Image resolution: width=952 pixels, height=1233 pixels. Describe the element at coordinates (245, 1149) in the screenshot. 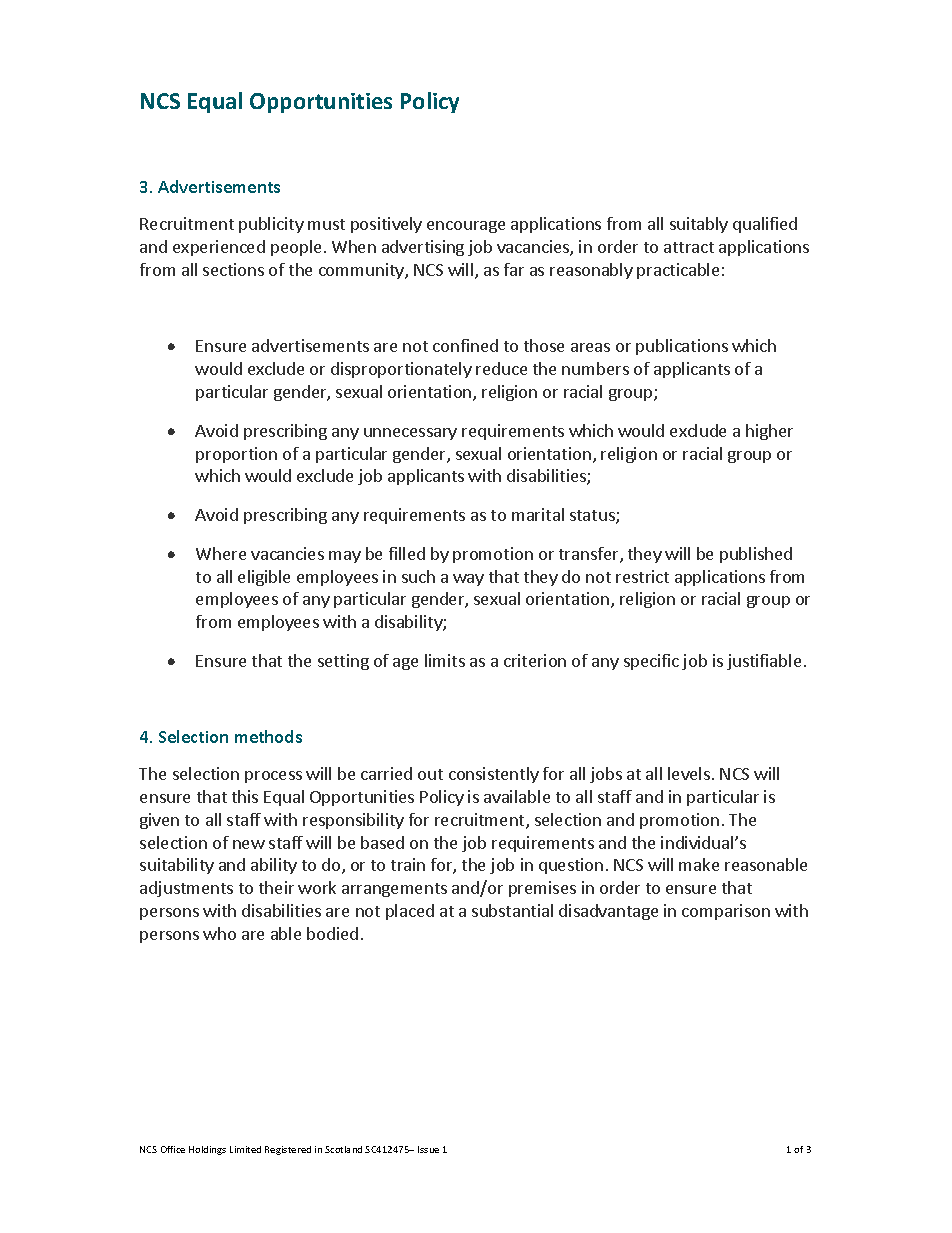

I see `Limited` at that location.
